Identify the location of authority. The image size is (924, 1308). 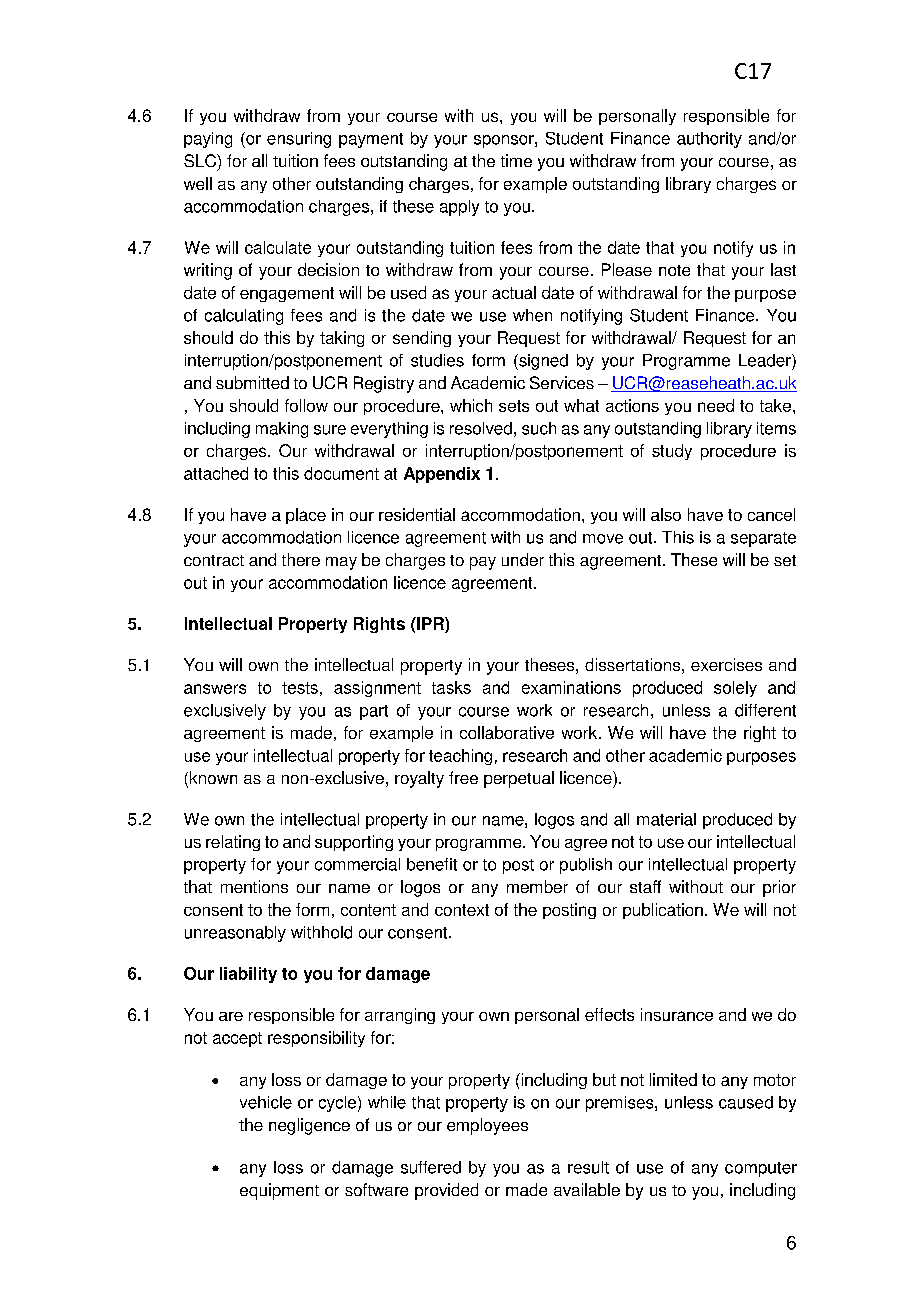
(709, 140).
